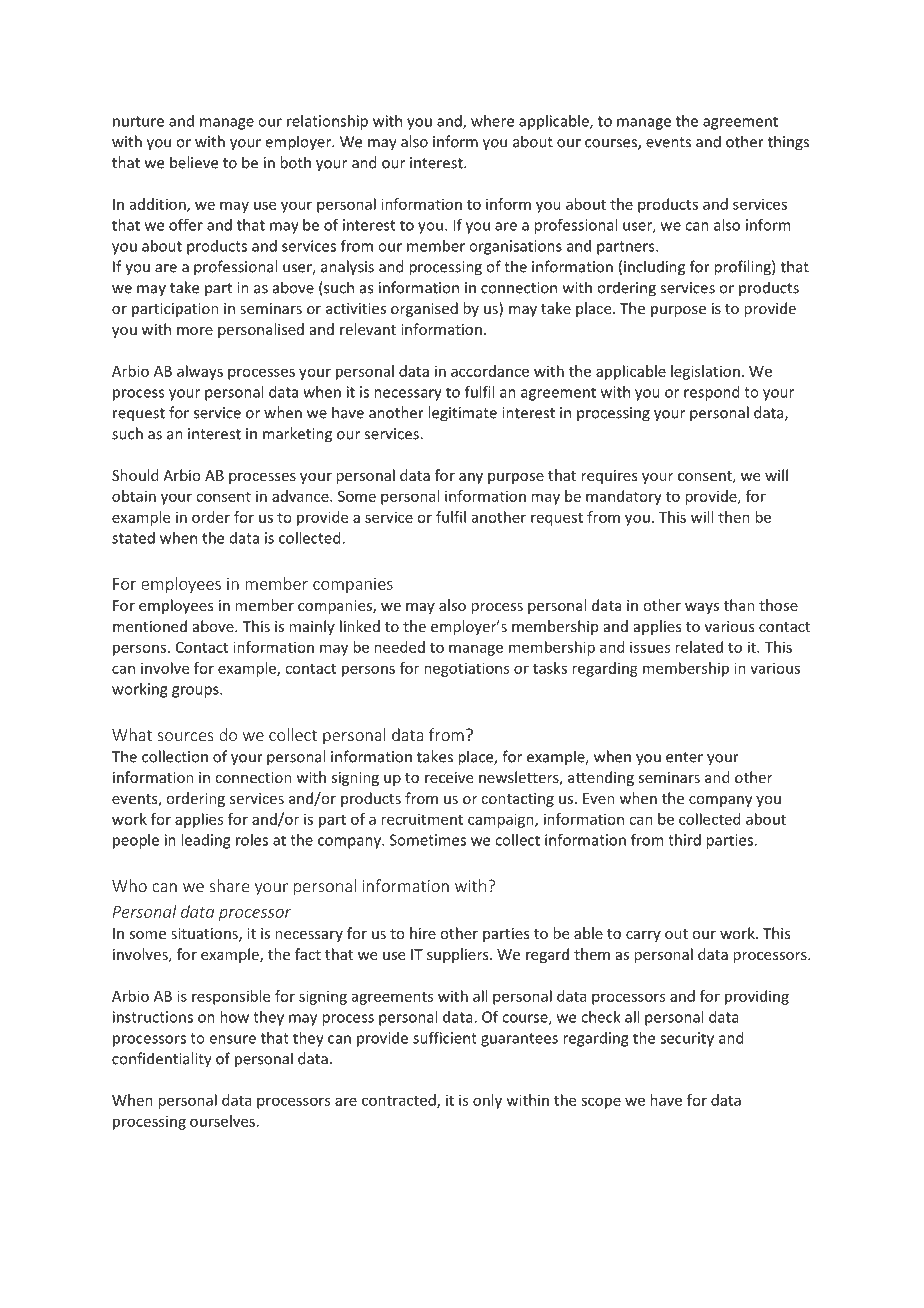 Image resolution: width=924 pixels, height=1308 pixels. I want to click on respond, so click(712, 393).
